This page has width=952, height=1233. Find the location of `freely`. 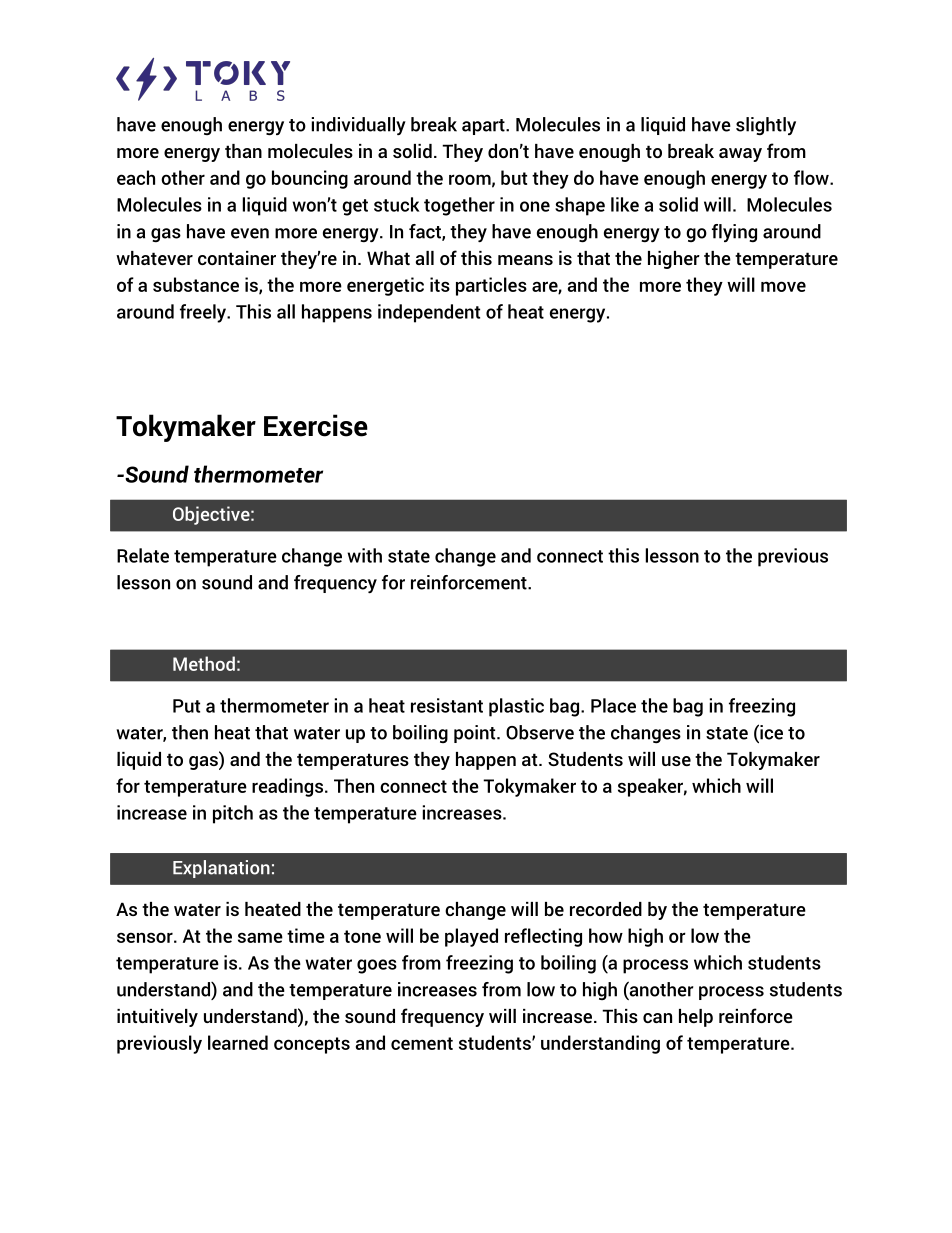

freely is located at coordinates (204, 313).
